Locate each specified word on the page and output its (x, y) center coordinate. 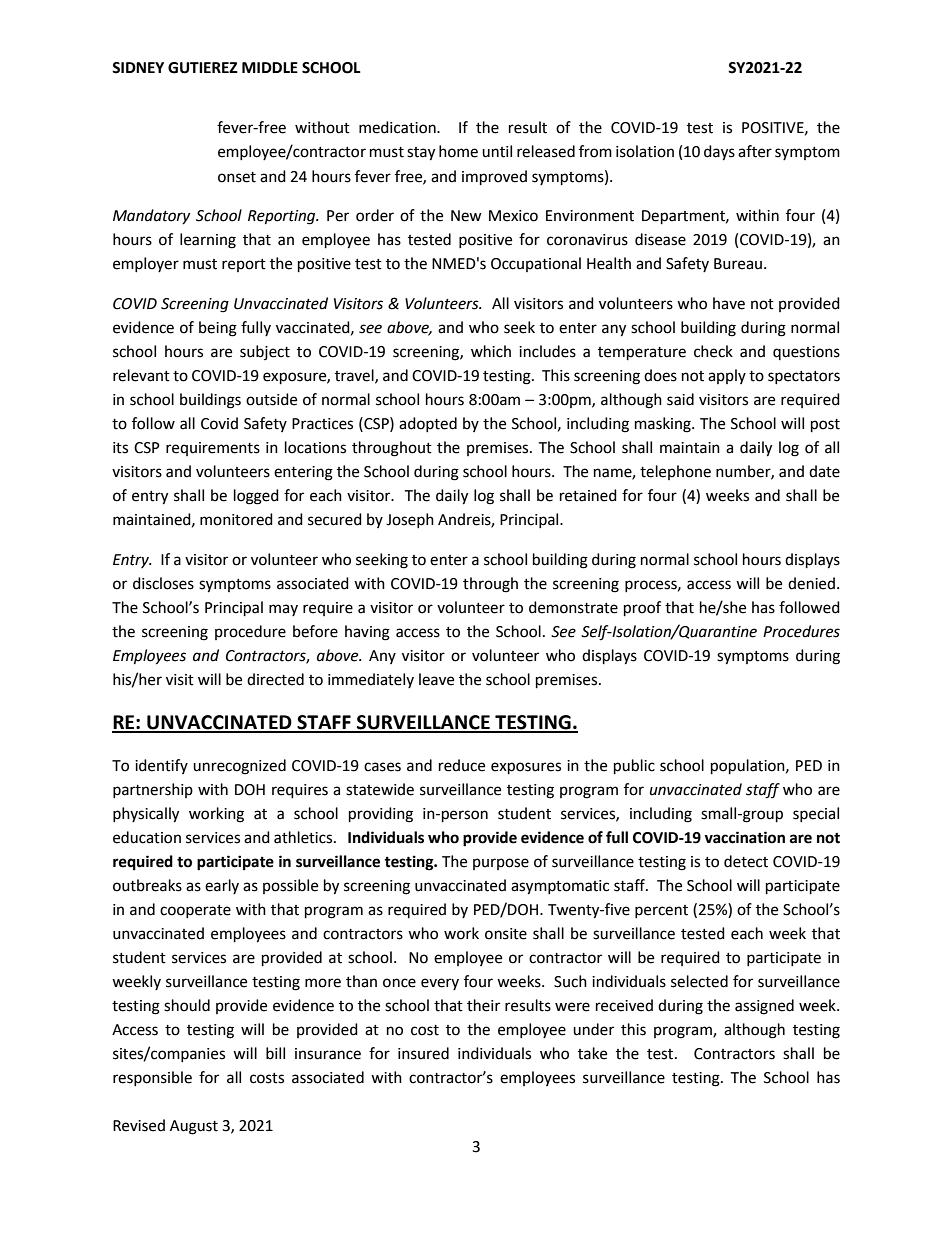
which (491, 351)
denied (811, 583)
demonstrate (573, 607)
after (755, 151)
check (713, 351)
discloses (163, 583)
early (222, 886)
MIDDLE (270, 67)
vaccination (744, 837)
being (218, 329)
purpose (501, 864)
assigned (764, 1007)
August (194, 1127)
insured (423, 1053)
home (458, 151)
